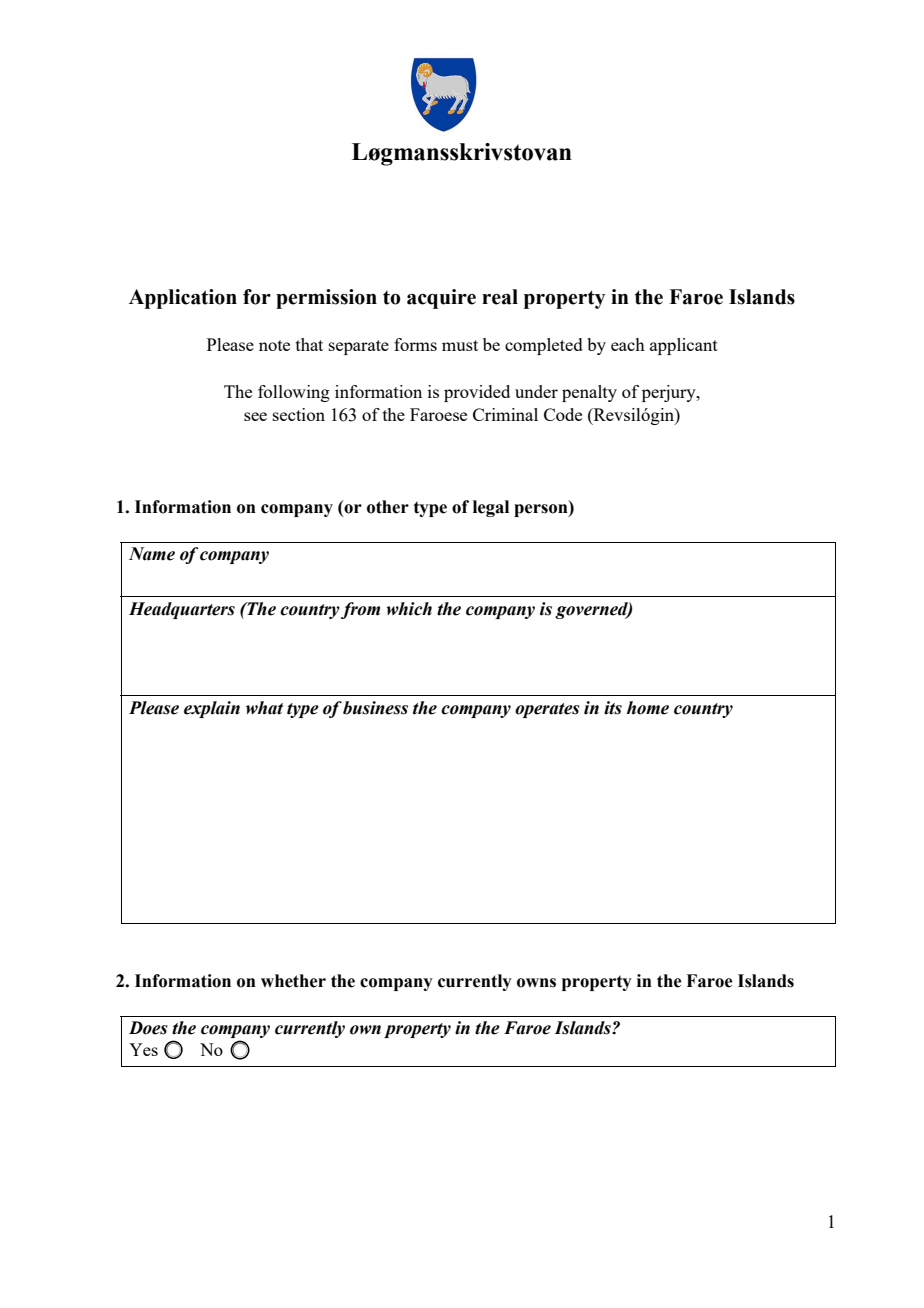 The width and height of the screenshot is (924, 1308). I want to click on whether, so click(293, 981).
